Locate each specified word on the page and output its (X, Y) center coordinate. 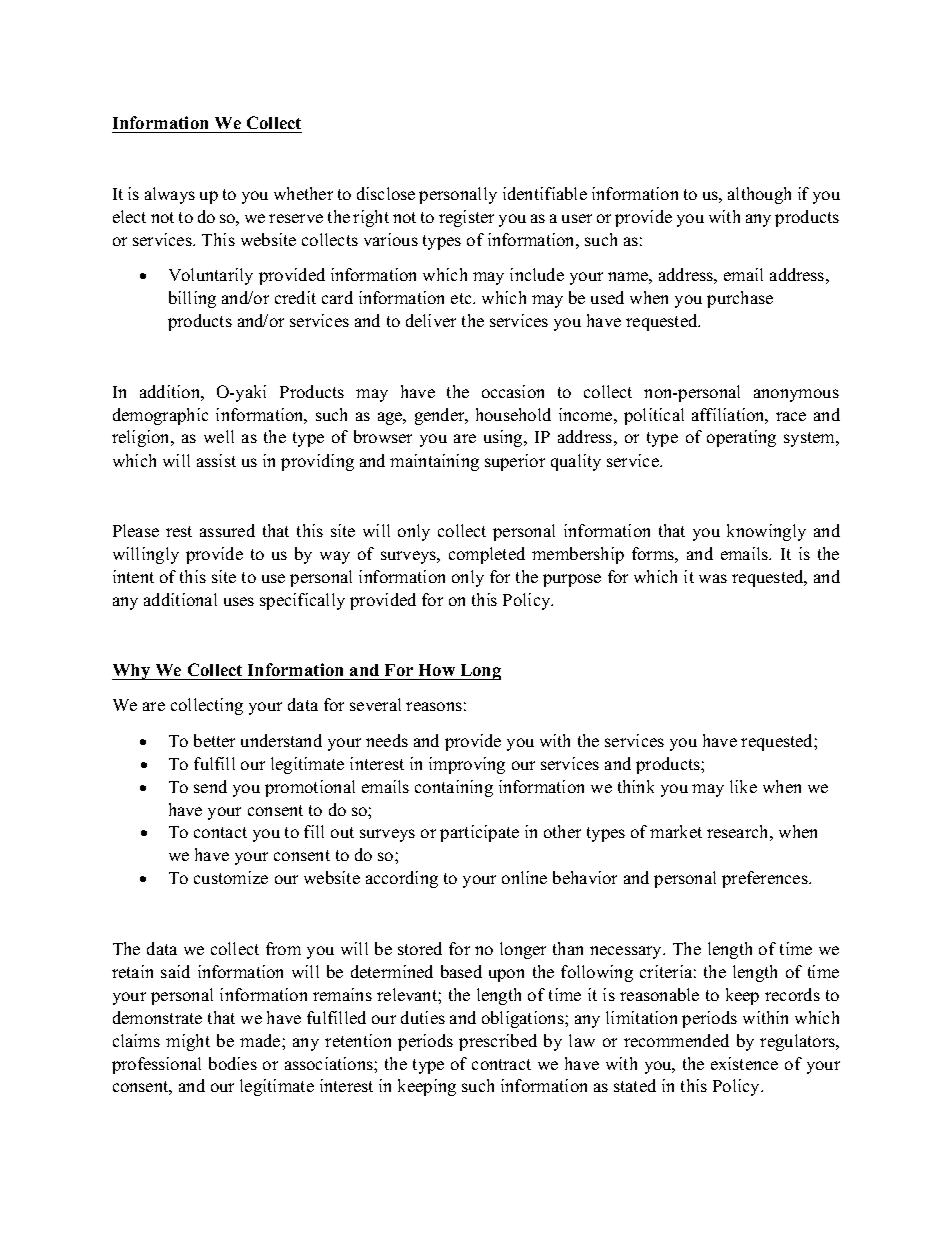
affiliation (730, 416)
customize (231, 877)
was (713, 578)
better (214, 740)
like (743, 786)
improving (467, 765)
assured (227, 530)
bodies (233, 1063)
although (759, 195)
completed (487, 555)
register (466, 218)
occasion (513, 391)
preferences (766, 879)
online (524, 877)
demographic (160, 416)
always (170, 195)
